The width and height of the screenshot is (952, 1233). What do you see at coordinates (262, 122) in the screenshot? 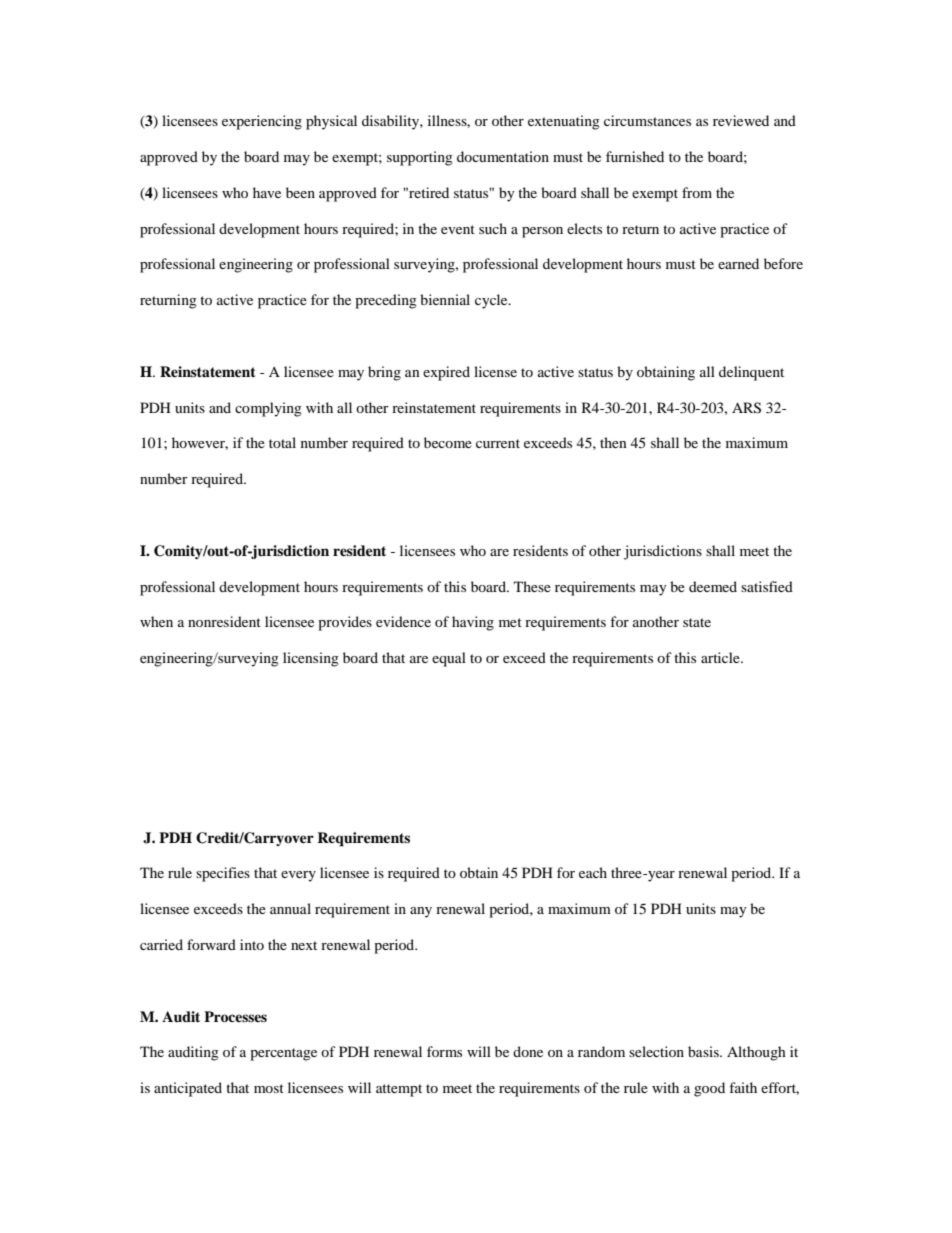
I see `experiencing` at bounding box center [262, 122].
